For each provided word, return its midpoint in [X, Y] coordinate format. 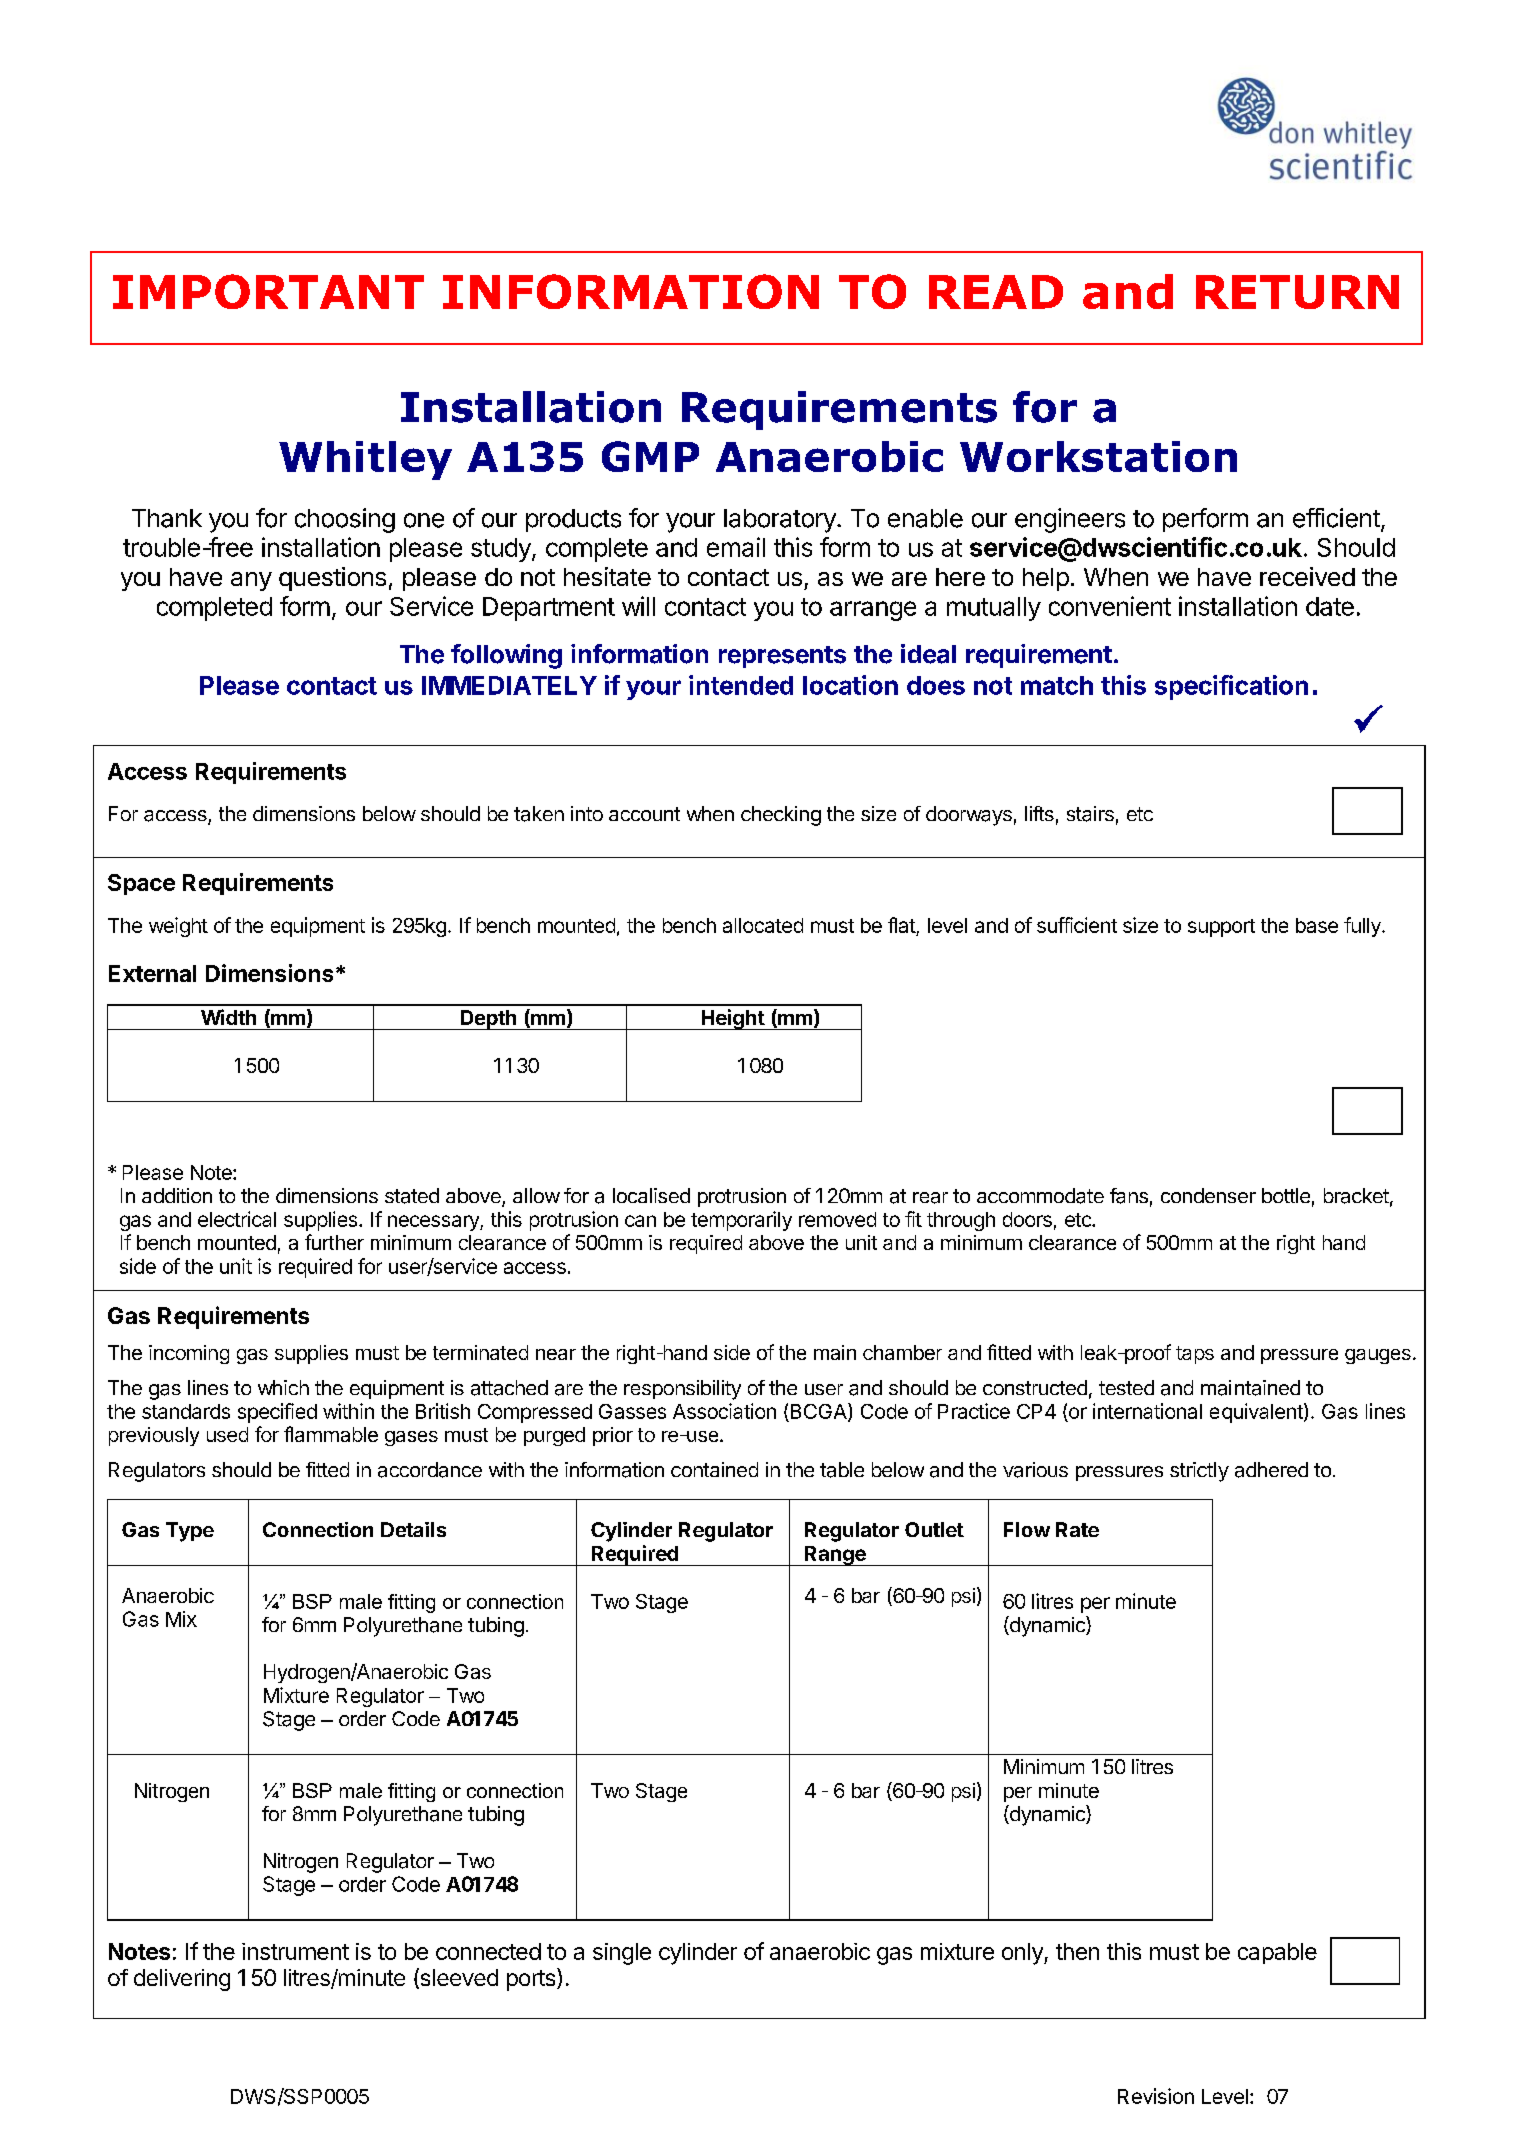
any [251, 581]
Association [724, 1411]
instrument [295, 1951]
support [1221, 928]
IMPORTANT [268, 291]
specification [1231, 687]
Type [190, 1532]
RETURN [1297, 292]
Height [733, 1019]
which [283, 1387]
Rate [1077, 1529]
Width [228, 1017]
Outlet [934, 1529]
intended [741, 685]
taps [1195, 1355]
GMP [650, 456]
